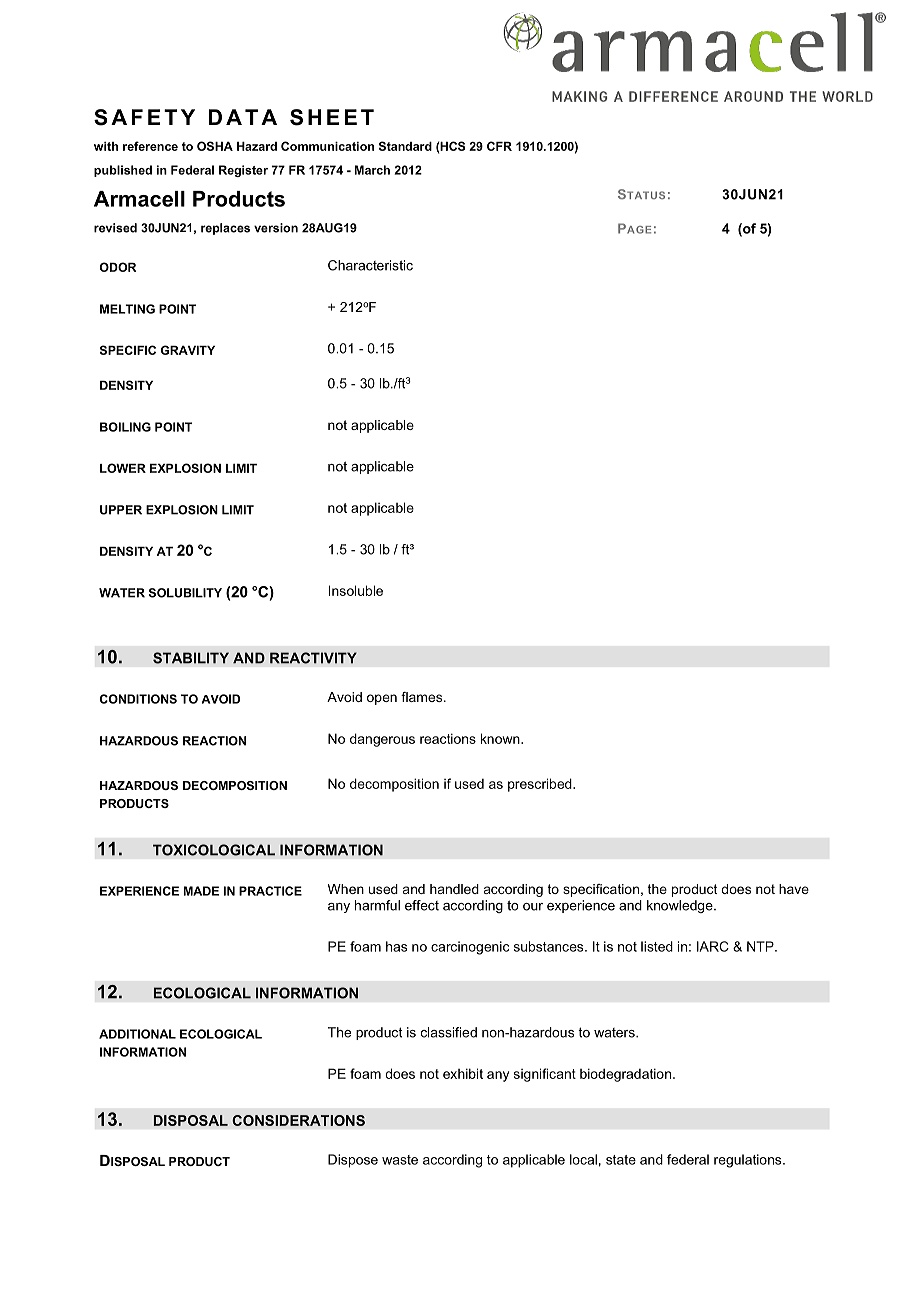  I want to click on CFR, so click(499, 146).
